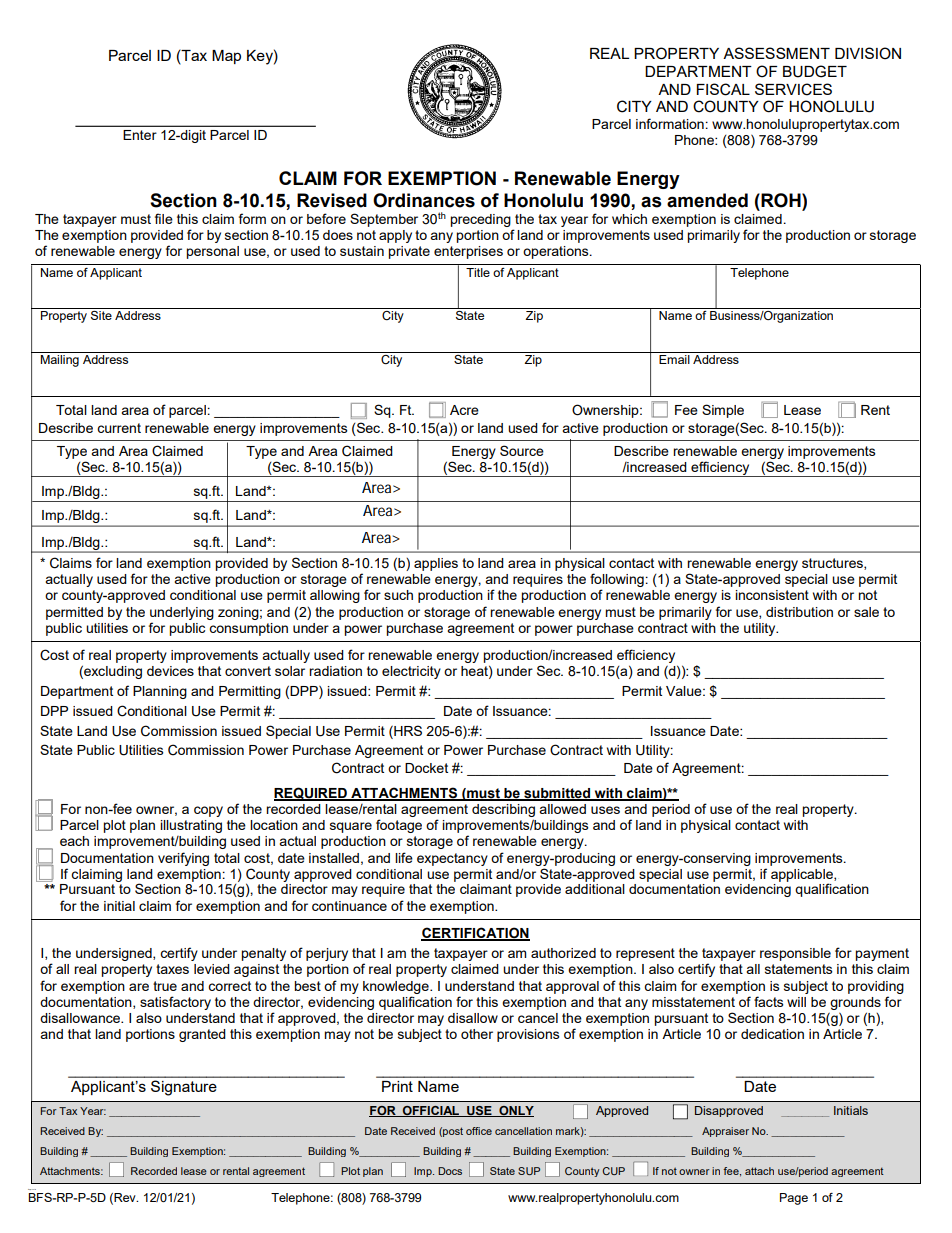 The height and width of the screenshot is (1233, 952). I want to click on SERVICES, so click(793, 89).
